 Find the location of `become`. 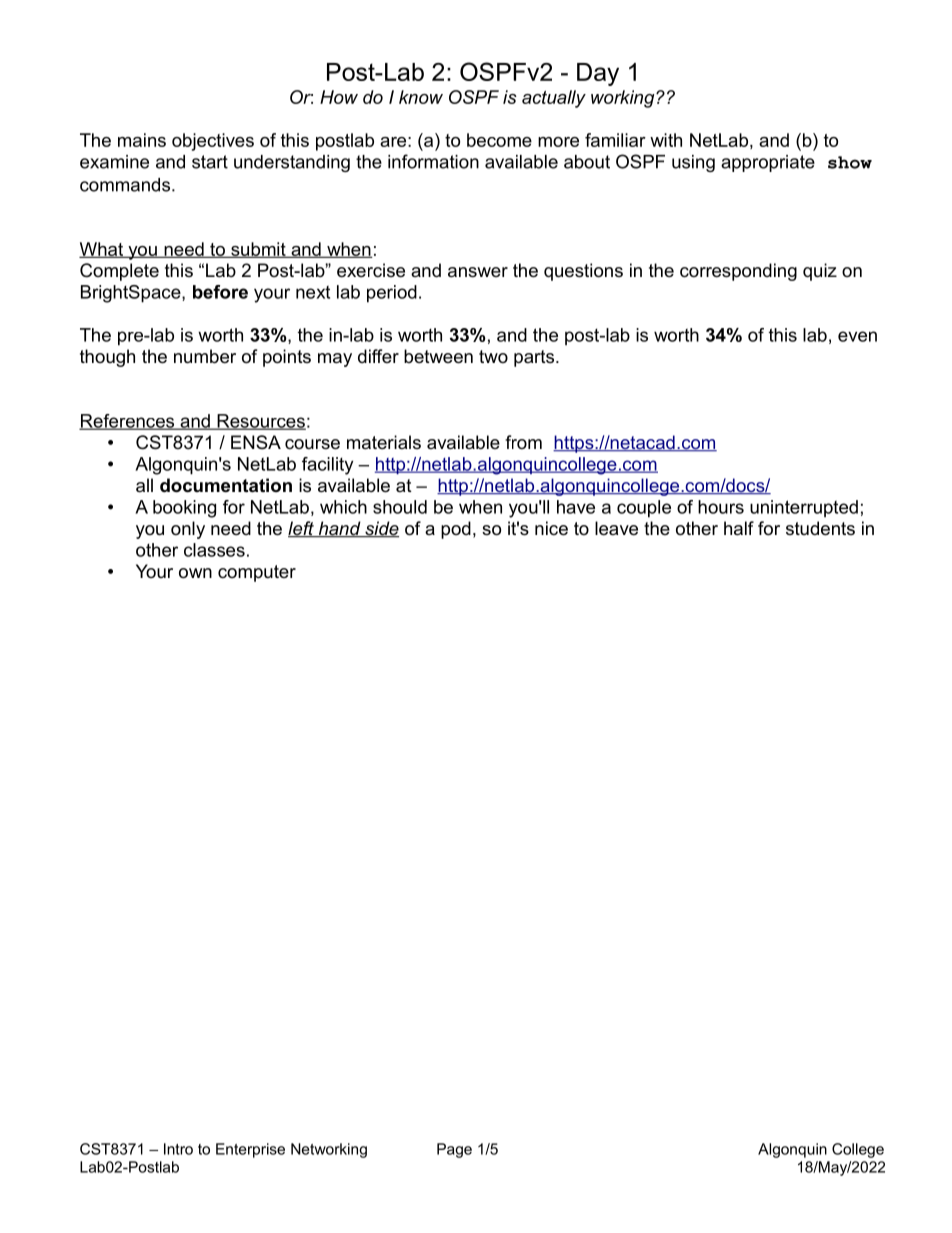

become is located at coordinates (499, 140).
